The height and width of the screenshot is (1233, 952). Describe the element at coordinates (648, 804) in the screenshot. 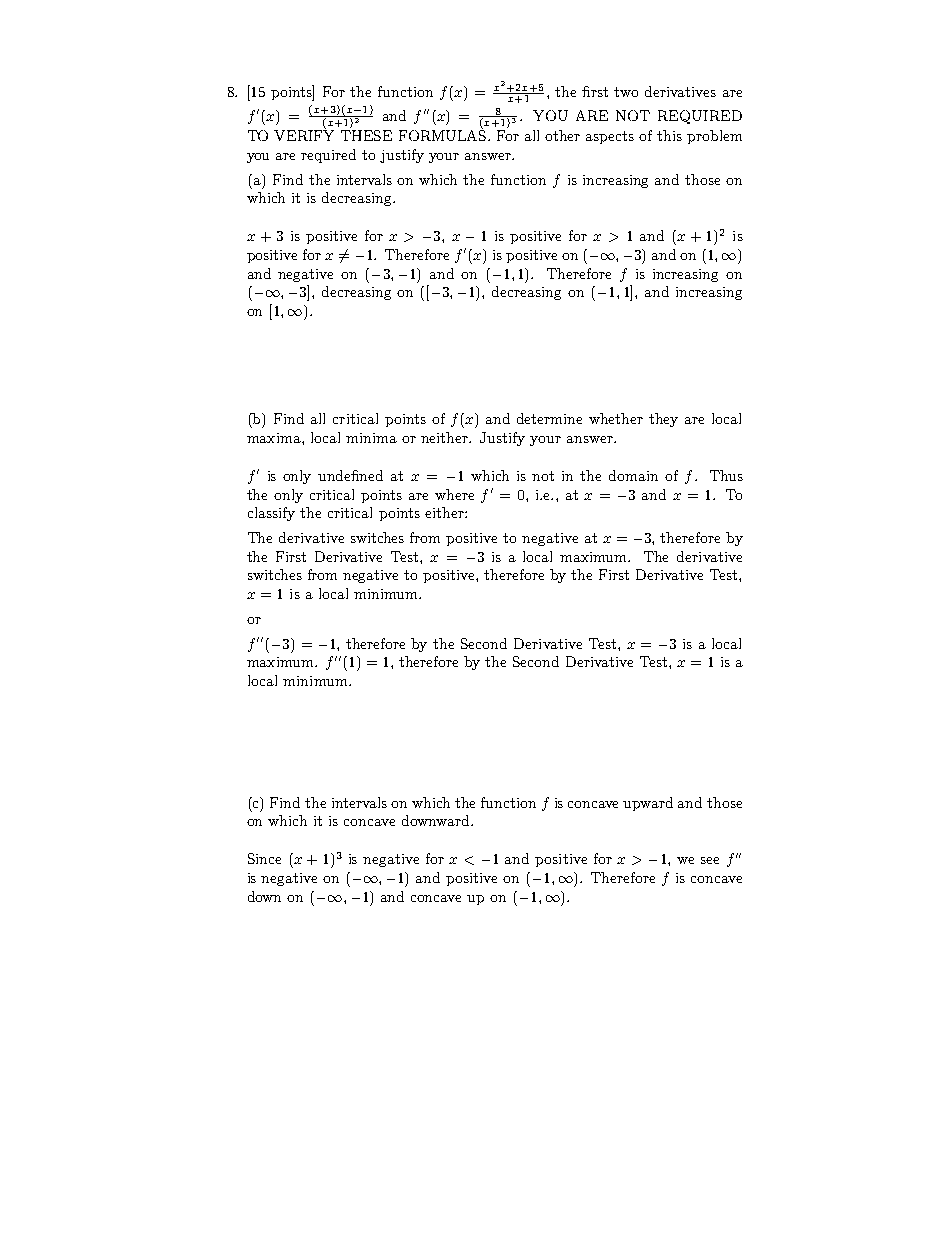

I see `upward` at that location.
